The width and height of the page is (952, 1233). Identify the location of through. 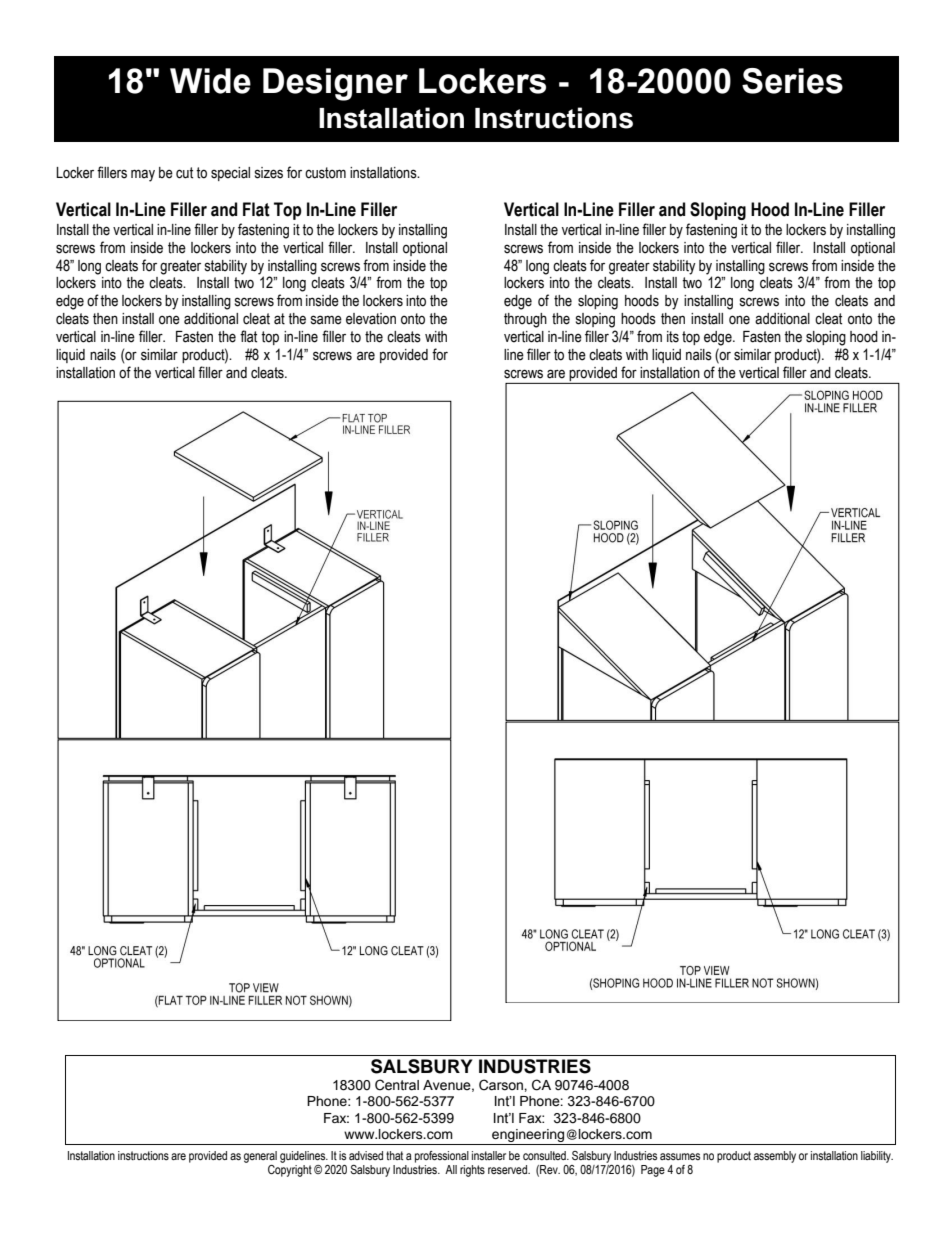
(525, 320).
